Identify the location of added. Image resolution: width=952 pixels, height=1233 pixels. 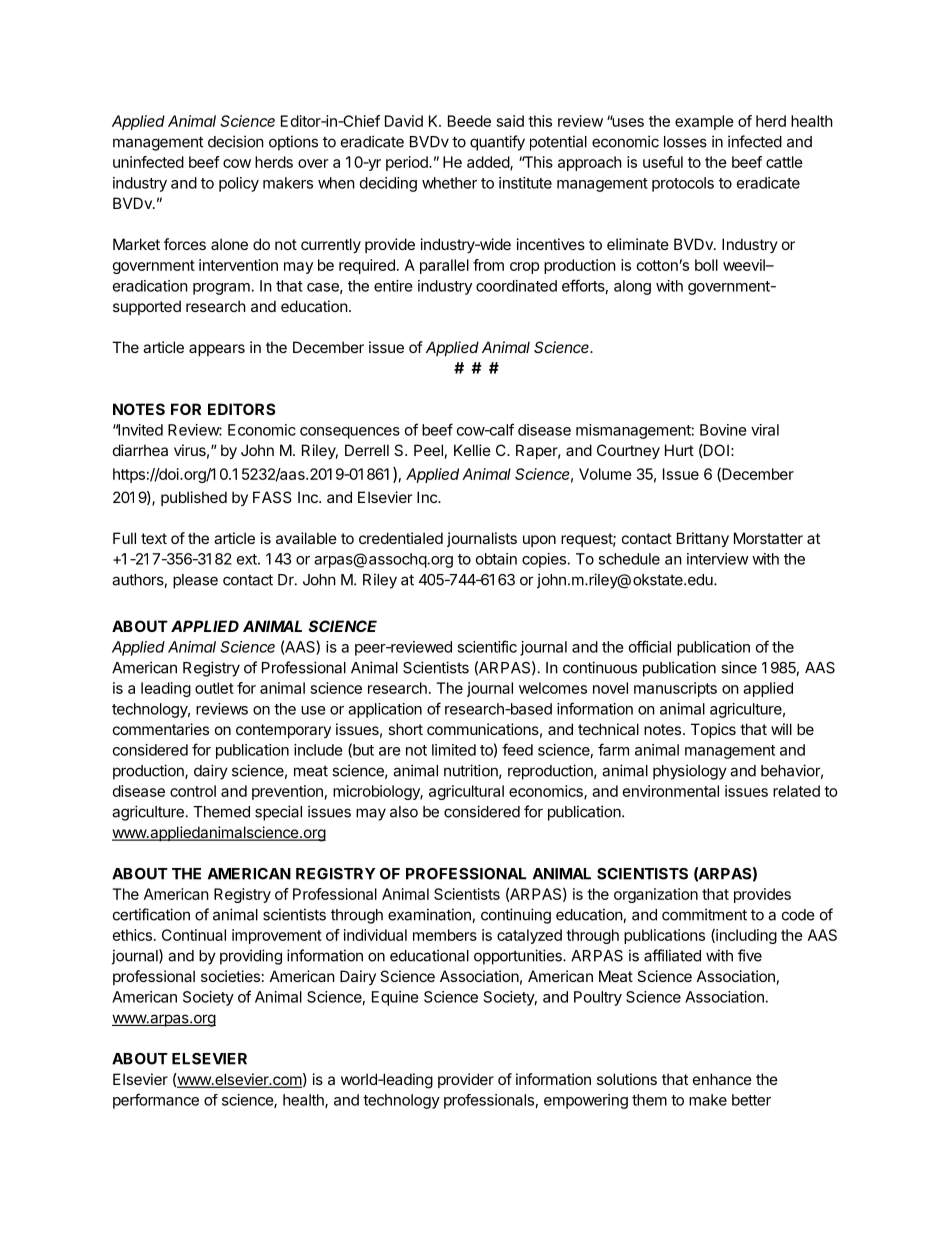
(489, 163).
